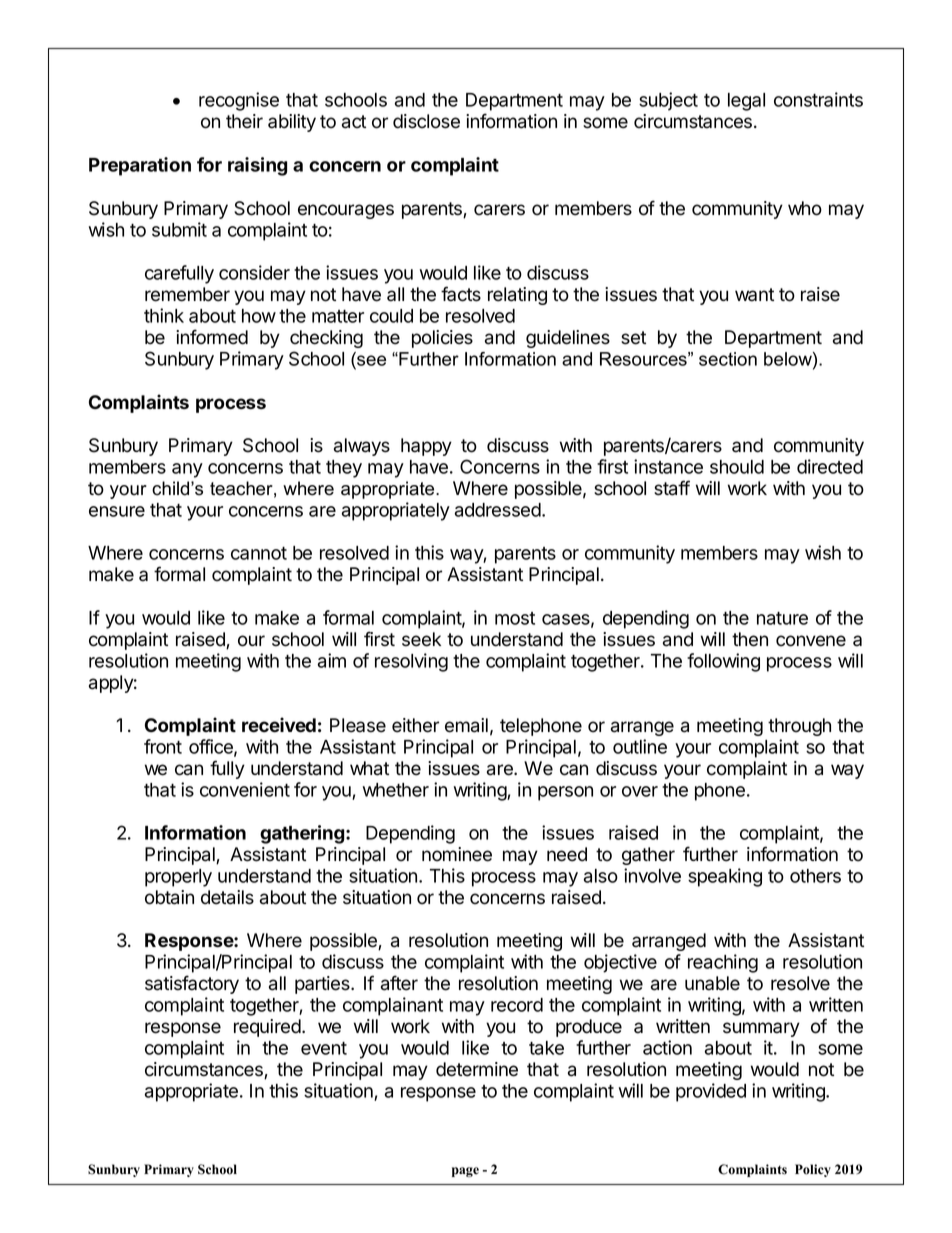  What do you see at coordinates (746, 102) in the image?
I see `legal` at bounding box center [746, 102].
